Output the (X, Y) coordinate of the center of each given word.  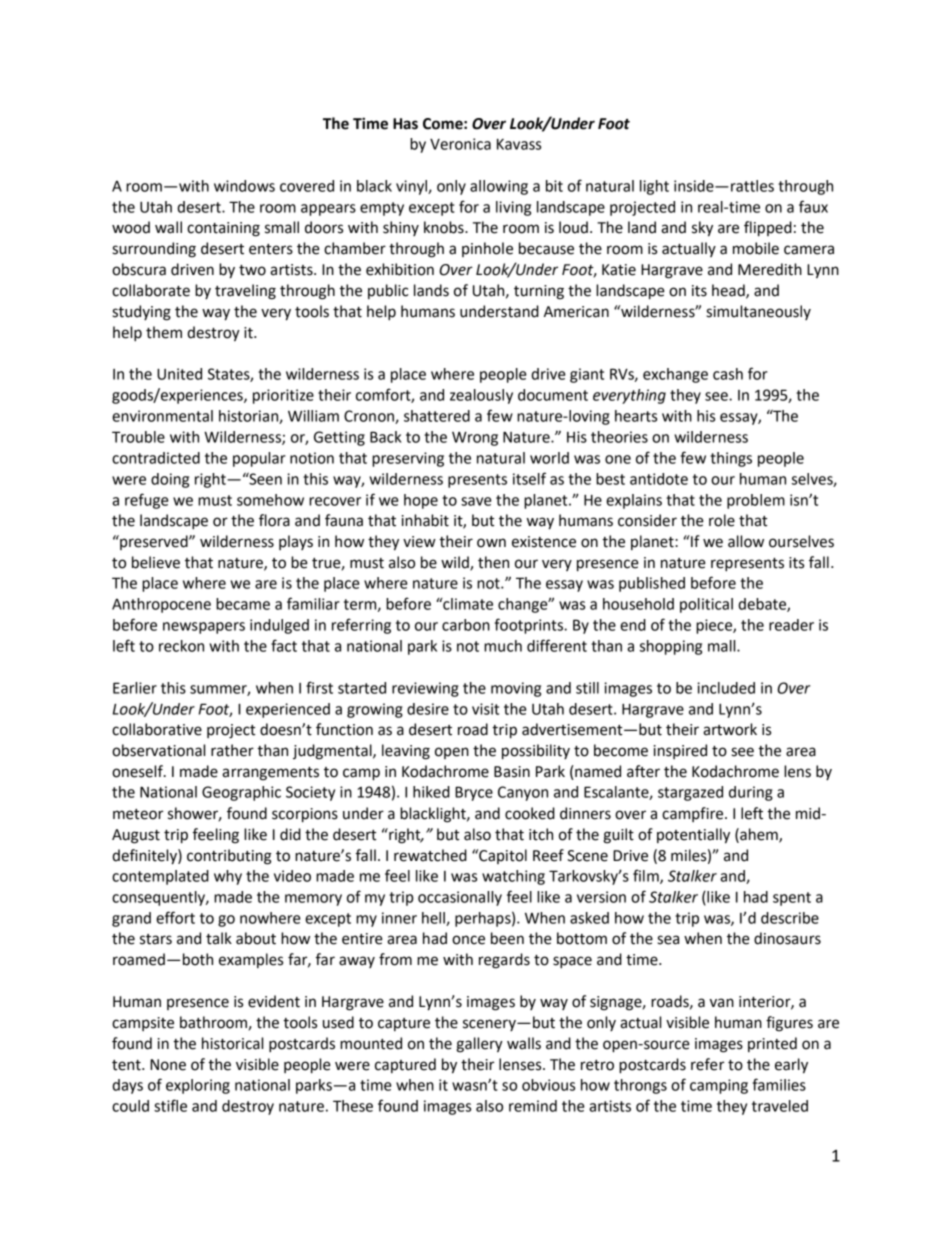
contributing (229, 857)
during (751, 793)
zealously (481, 396)
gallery (479, 1045)
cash (728, 374)
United (179, 374)
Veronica (460, 144)
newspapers (204, 628)
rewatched (430, 855)
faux (813, 206)
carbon (466, 625)
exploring (198, 1086)
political (706, 605)
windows (244, 186)
